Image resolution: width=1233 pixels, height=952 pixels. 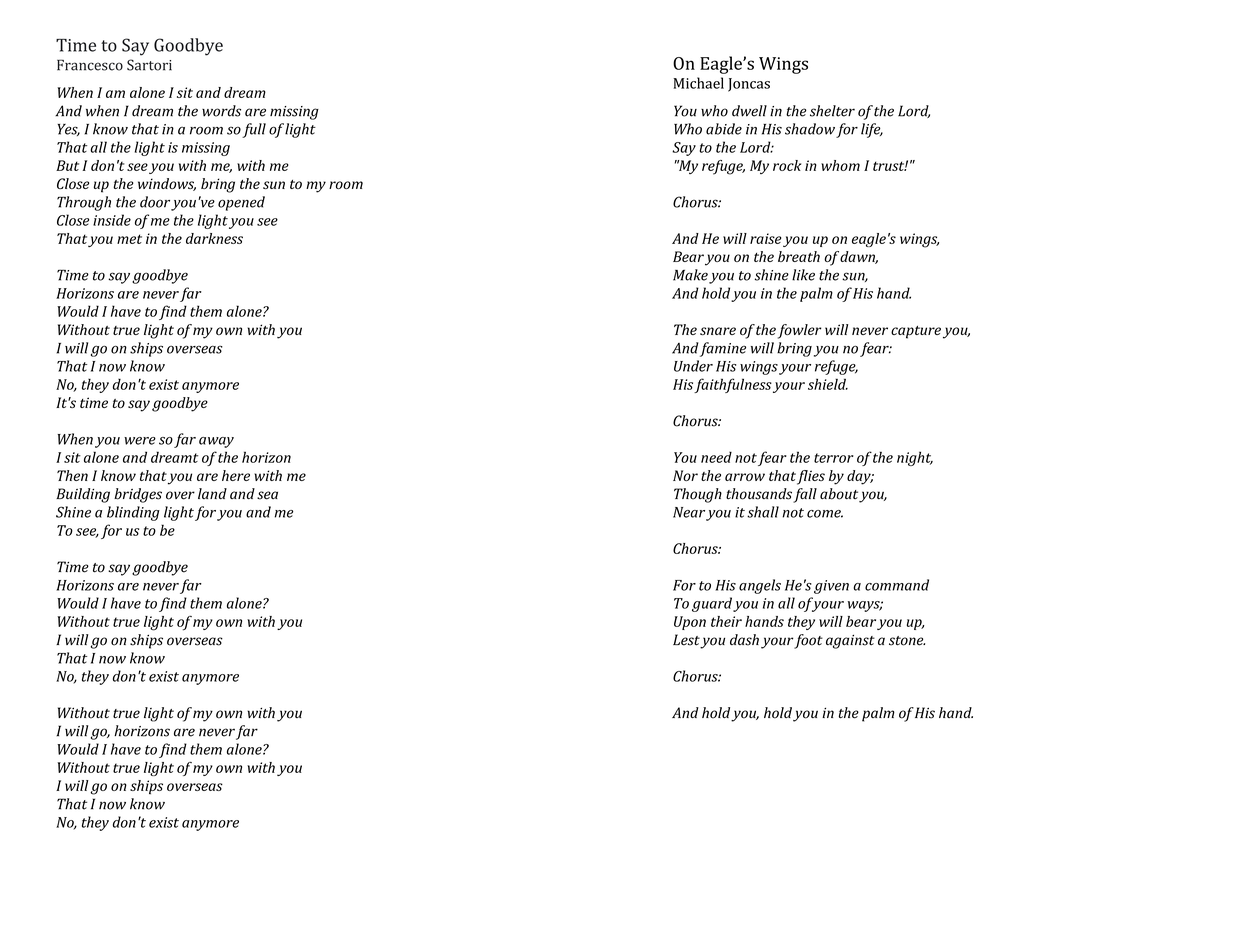 I want to click on door, so click(x=155, y=202).
